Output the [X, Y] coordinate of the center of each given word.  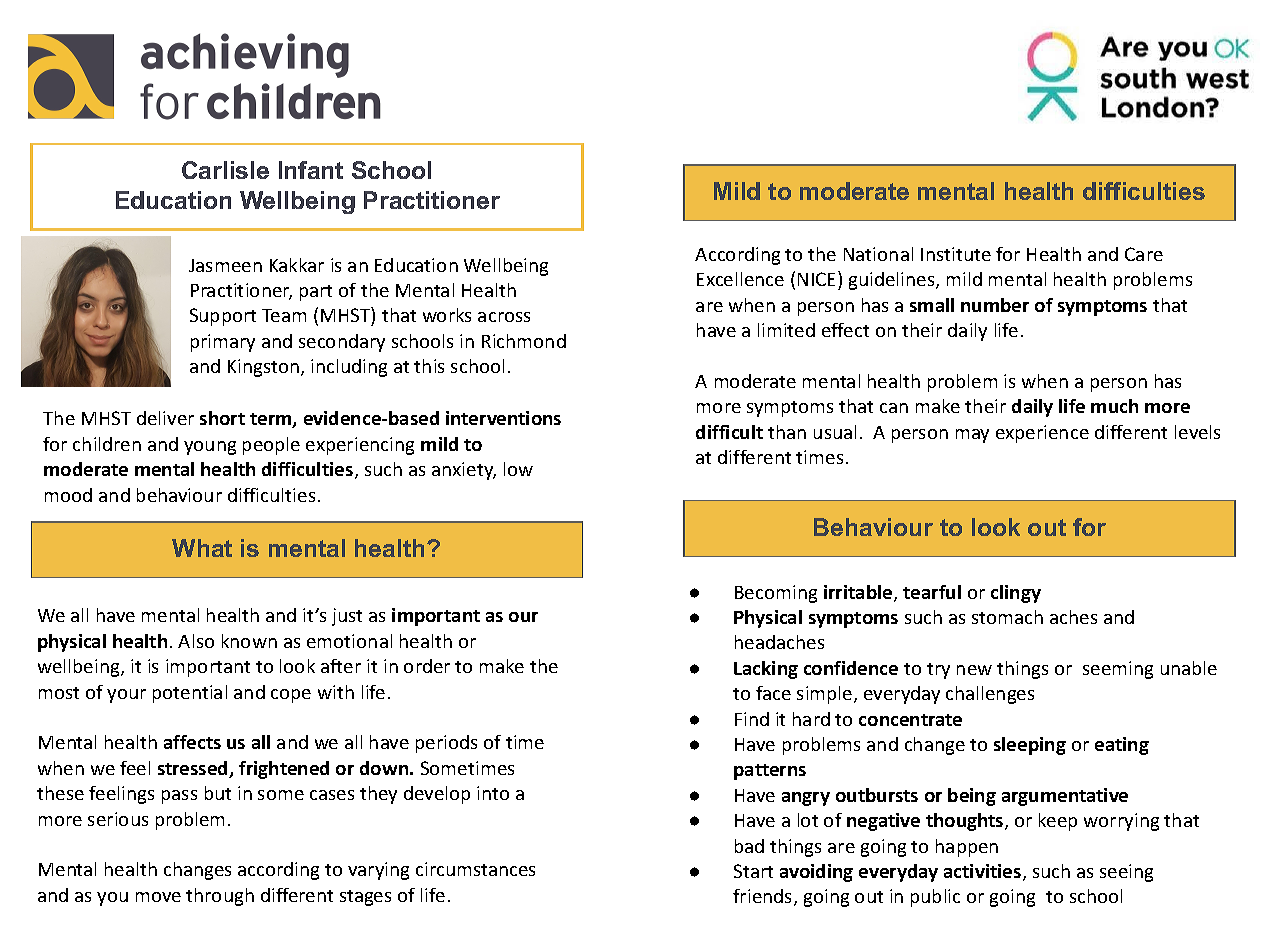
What [202, 548]
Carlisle [225, 170]
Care [1144, 254]
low [518, 469]
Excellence [740, 279]
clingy [1016, 594]
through [220, 897]
